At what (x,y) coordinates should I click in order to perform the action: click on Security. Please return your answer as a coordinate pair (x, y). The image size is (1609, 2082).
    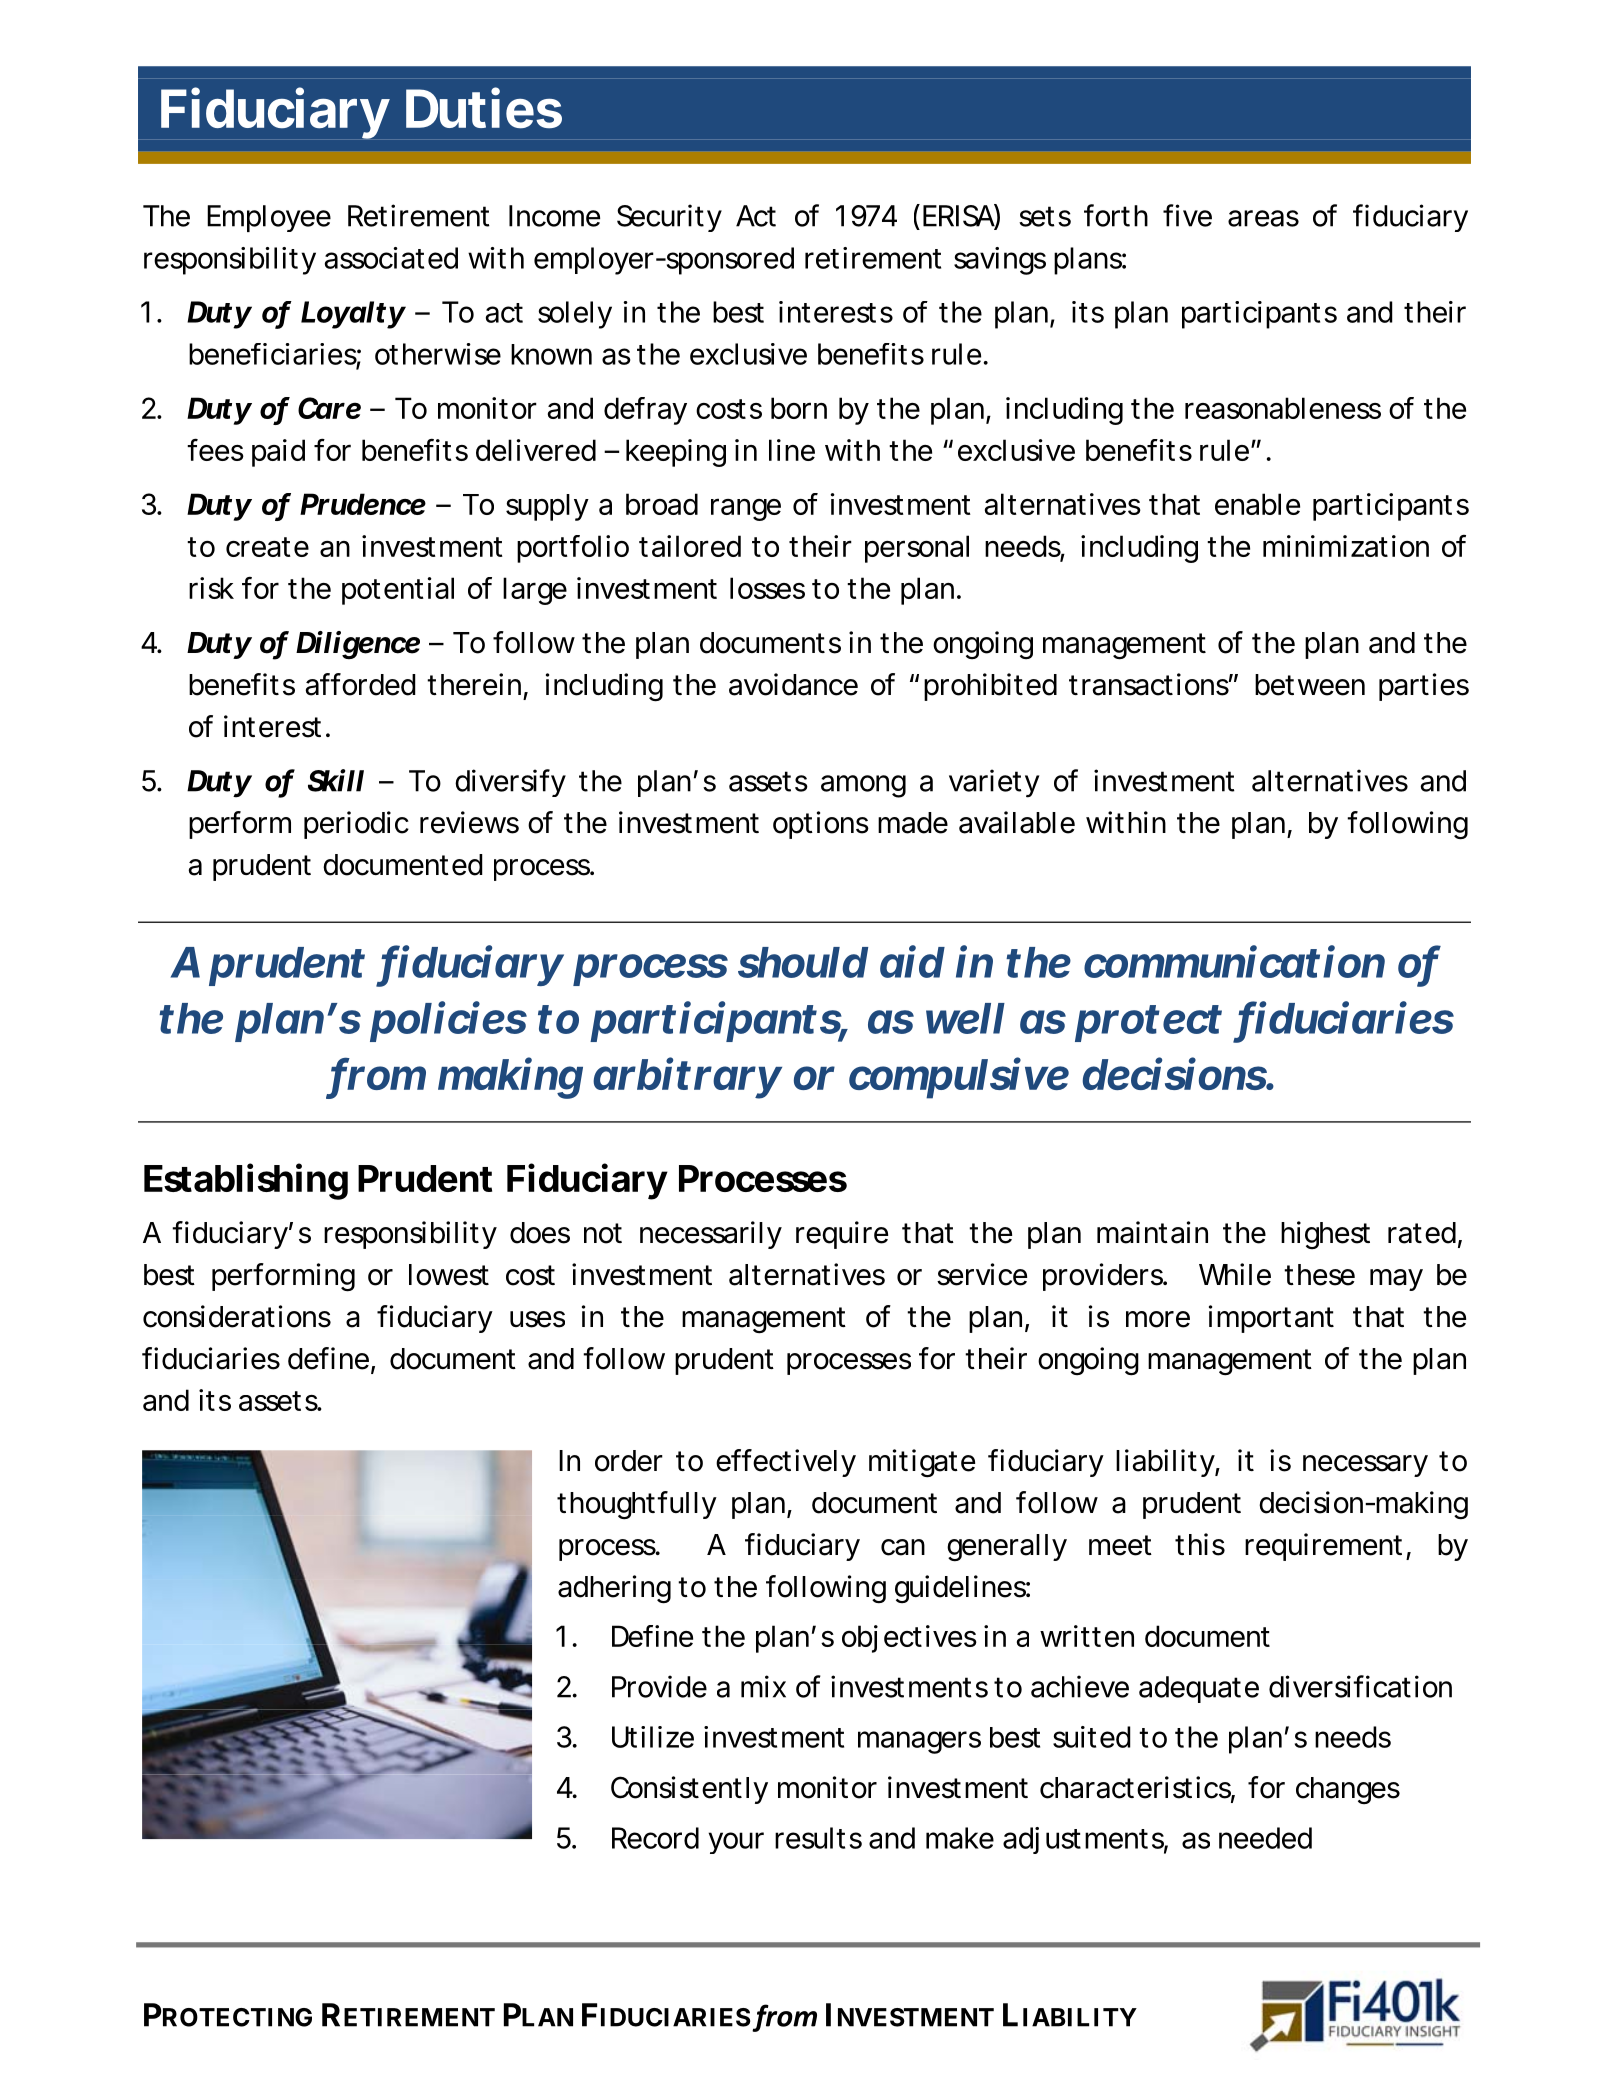
    Looking at the image, I should click on (669, 218).
